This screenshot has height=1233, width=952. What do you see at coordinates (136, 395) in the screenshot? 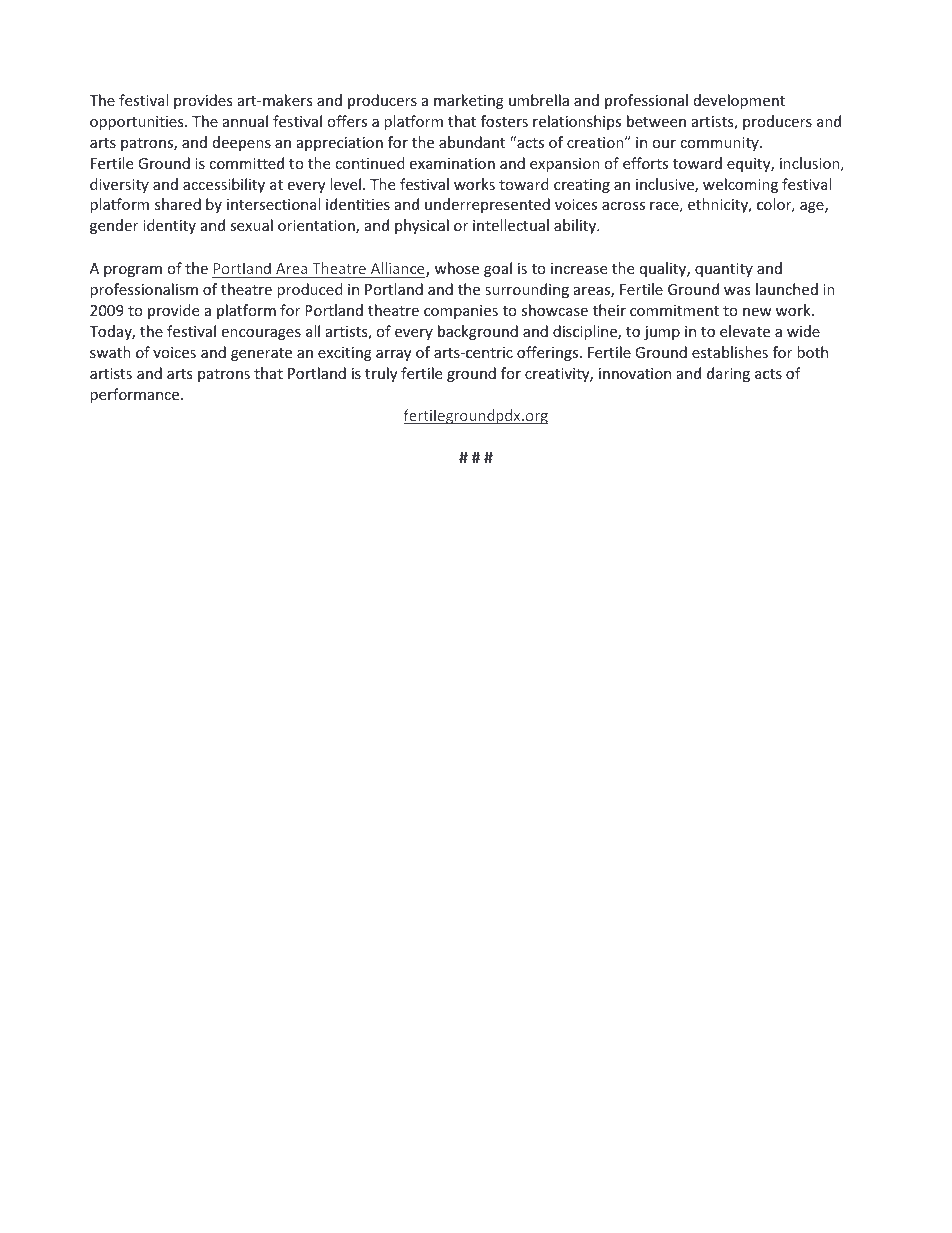
I see `performance` at bounding box center [136, 395].
